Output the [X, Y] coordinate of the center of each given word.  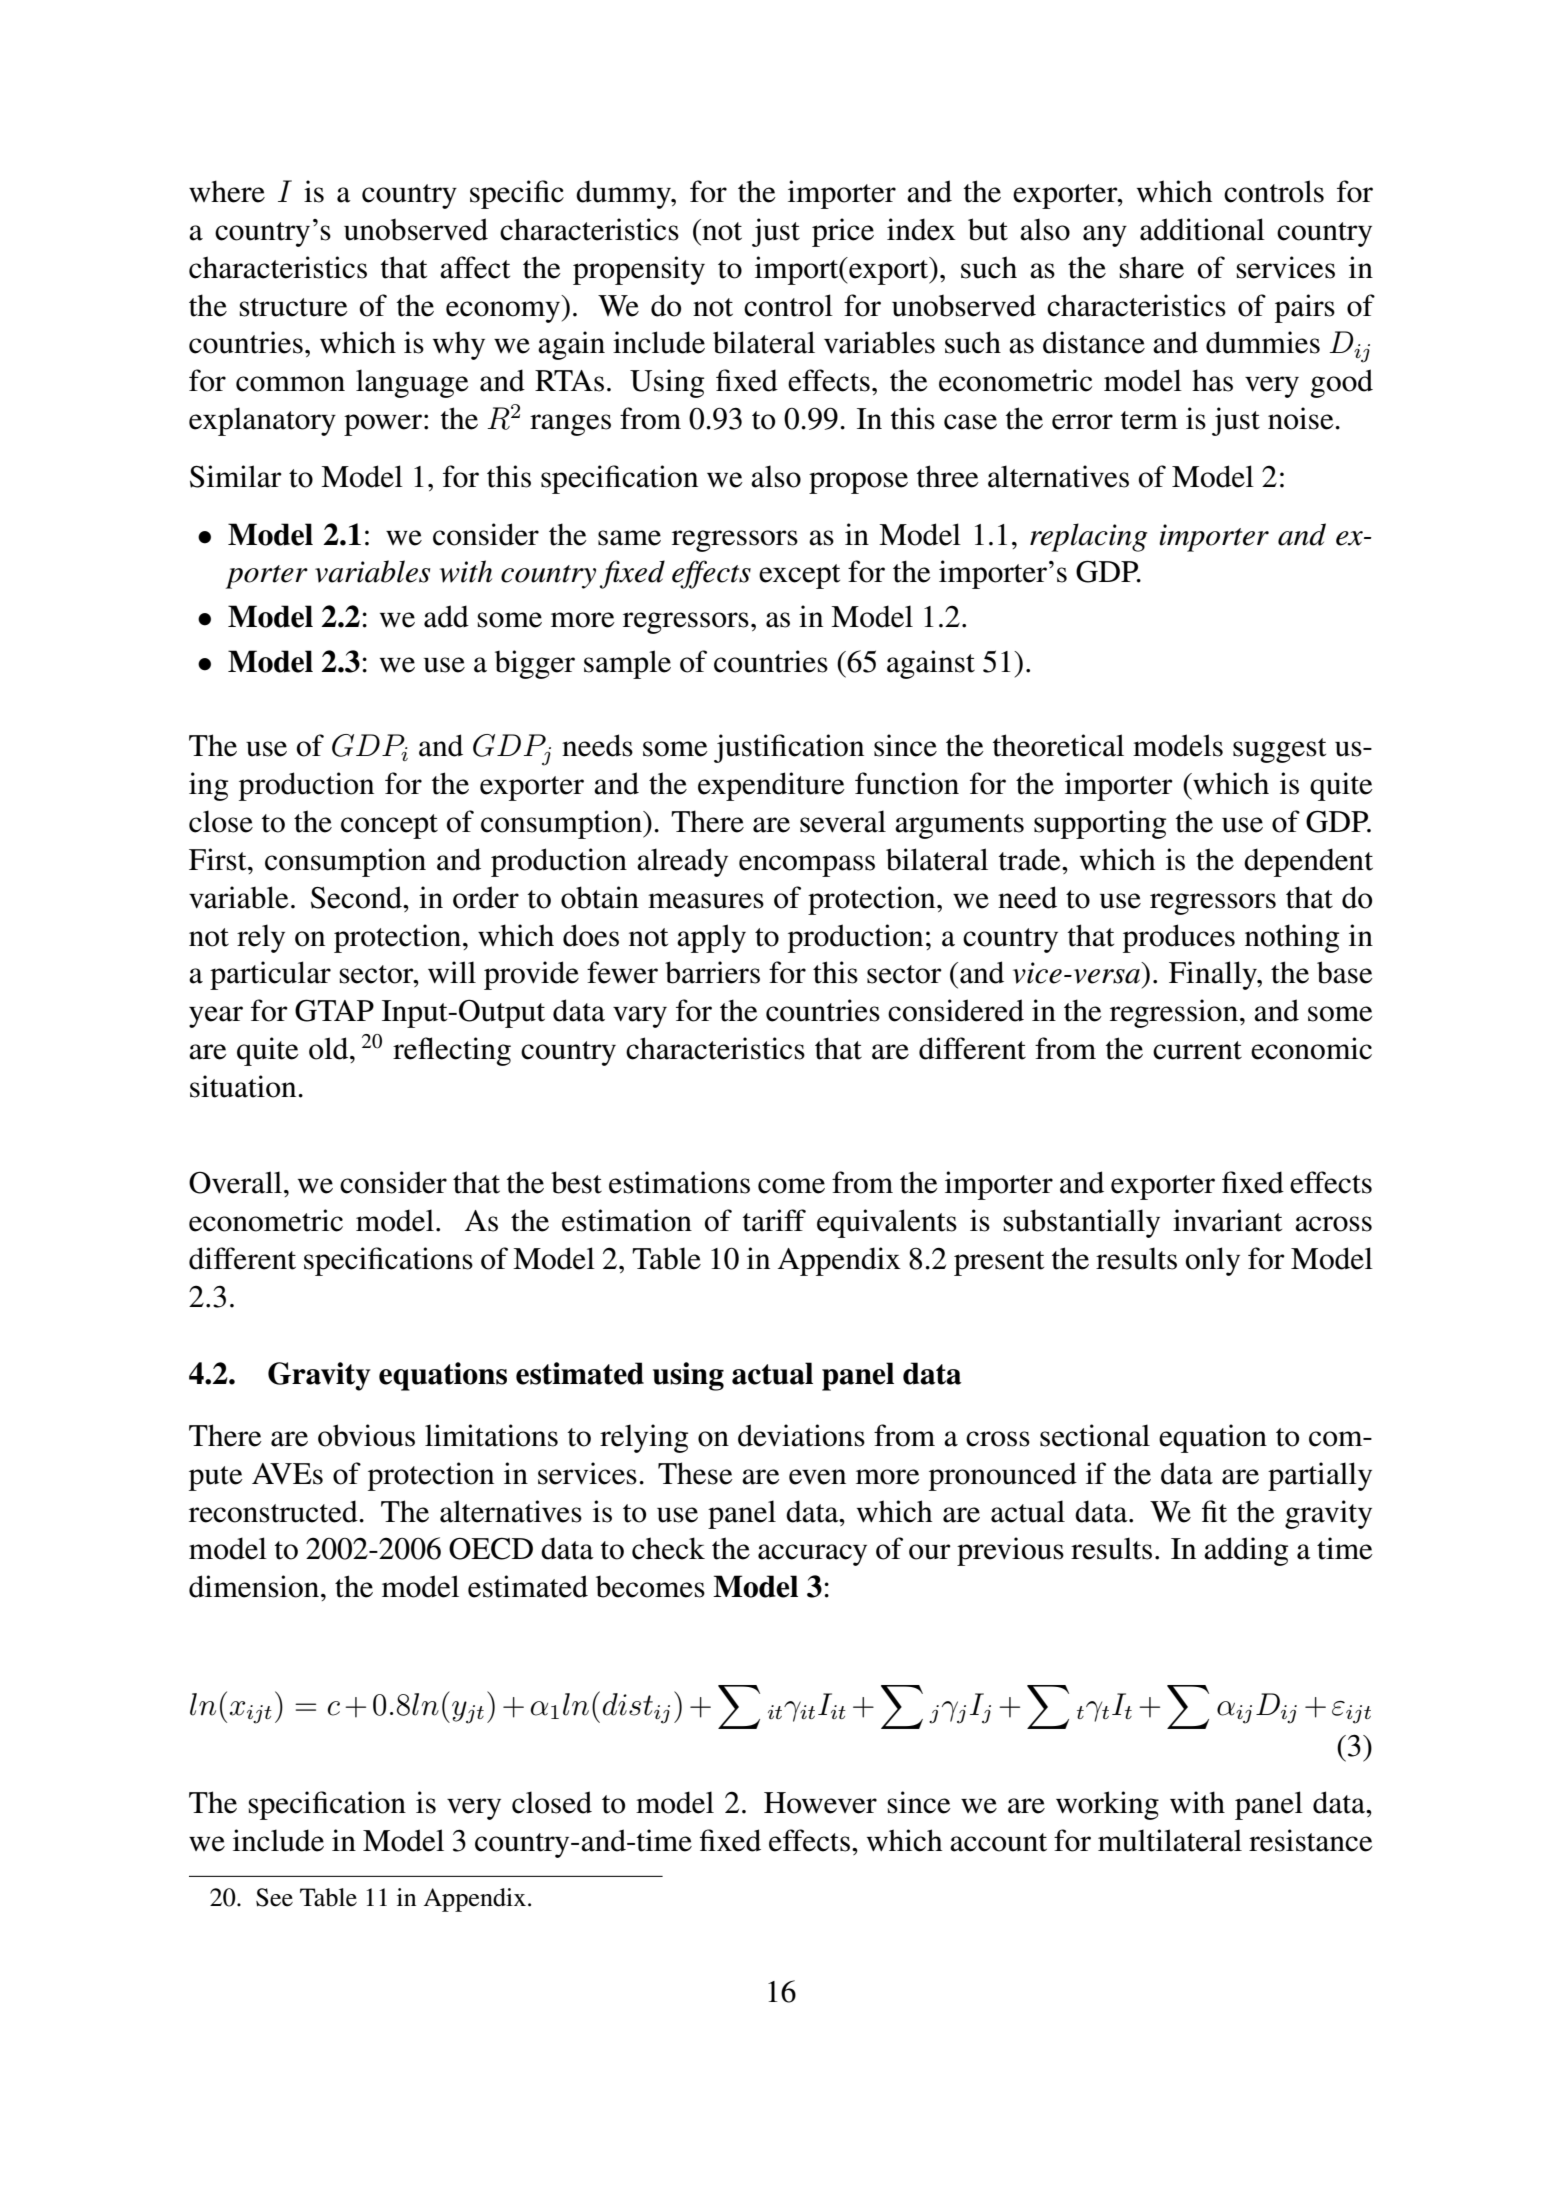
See [274, 1897]
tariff [774, 1220]
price [843, 232]
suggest [1279, 750]
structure [294, 307]
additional [1202, 229]
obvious [366, 1435]
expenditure [771, 786]
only [1213, 1261]
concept [389, 826]
